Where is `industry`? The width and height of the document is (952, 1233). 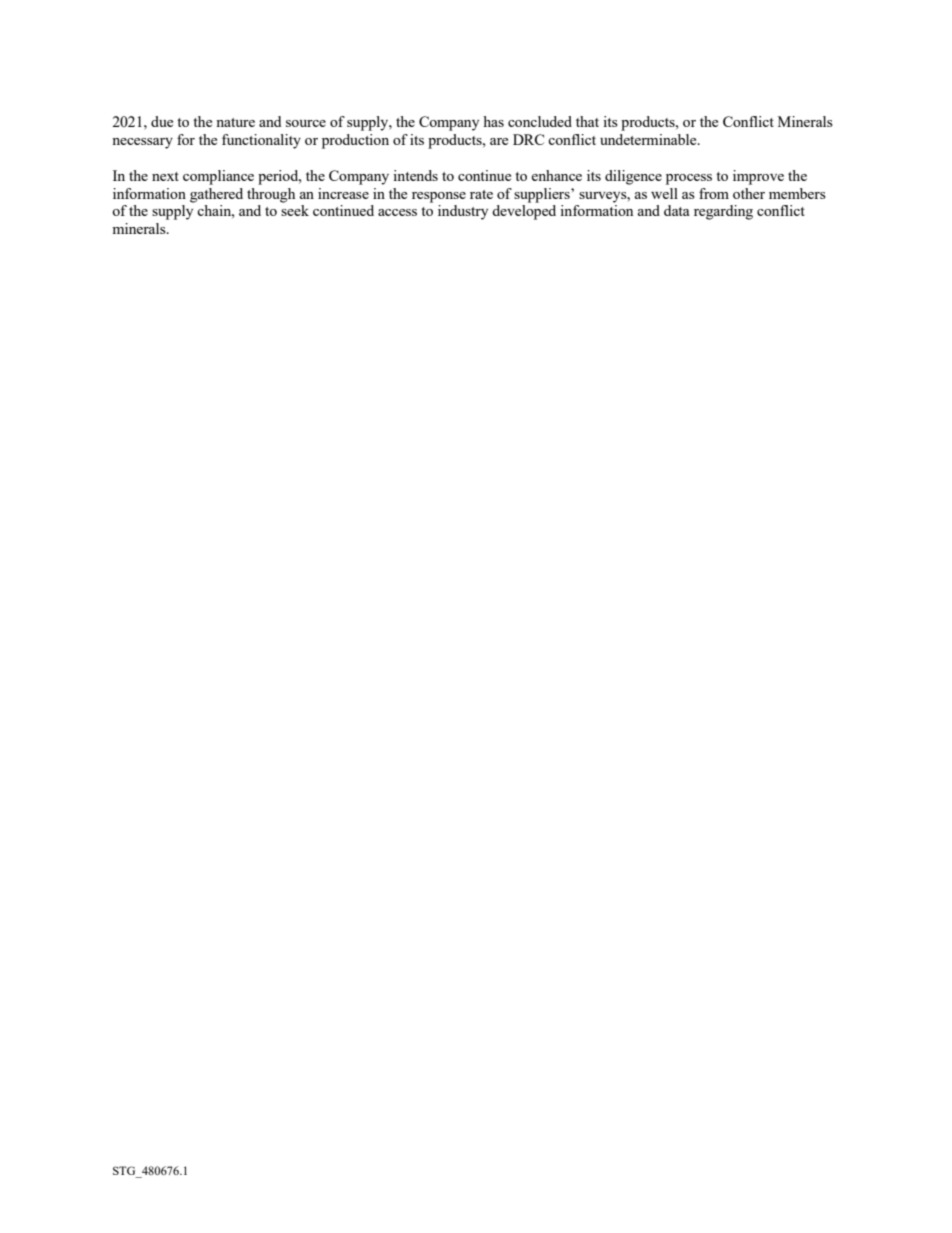 industry is located at coordinates (463, 212).
